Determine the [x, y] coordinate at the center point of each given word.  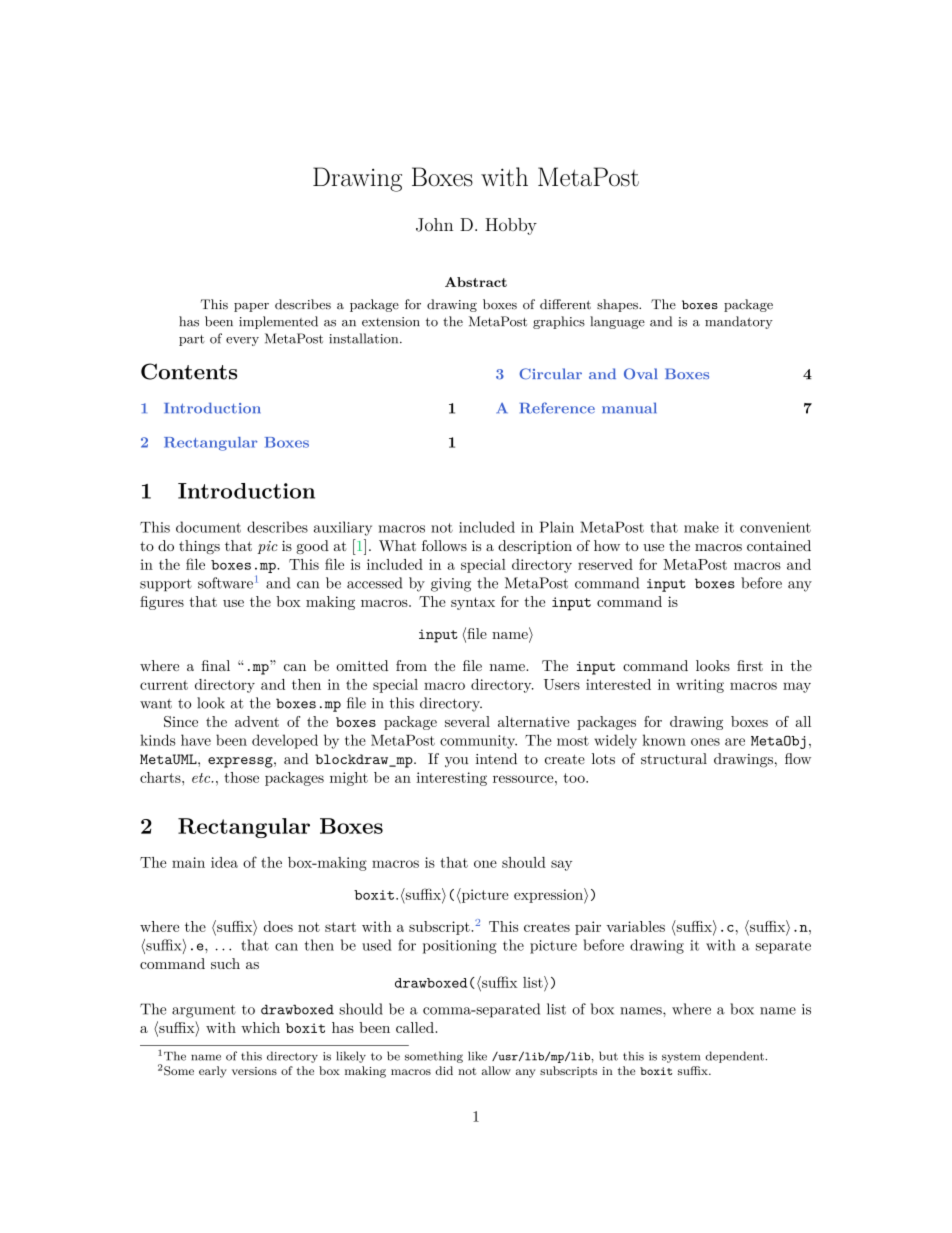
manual [629, 408]
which [260, 1027]
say [561, 865]
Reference [557, 408]
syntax [473, 603]
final [215, 665]
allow [496, 1070]
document [208, 527]
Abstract [476, 282]
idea [224, 862]
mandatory [739, 322]
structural [674, 759]
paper [251, 307]
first [750, 665]
